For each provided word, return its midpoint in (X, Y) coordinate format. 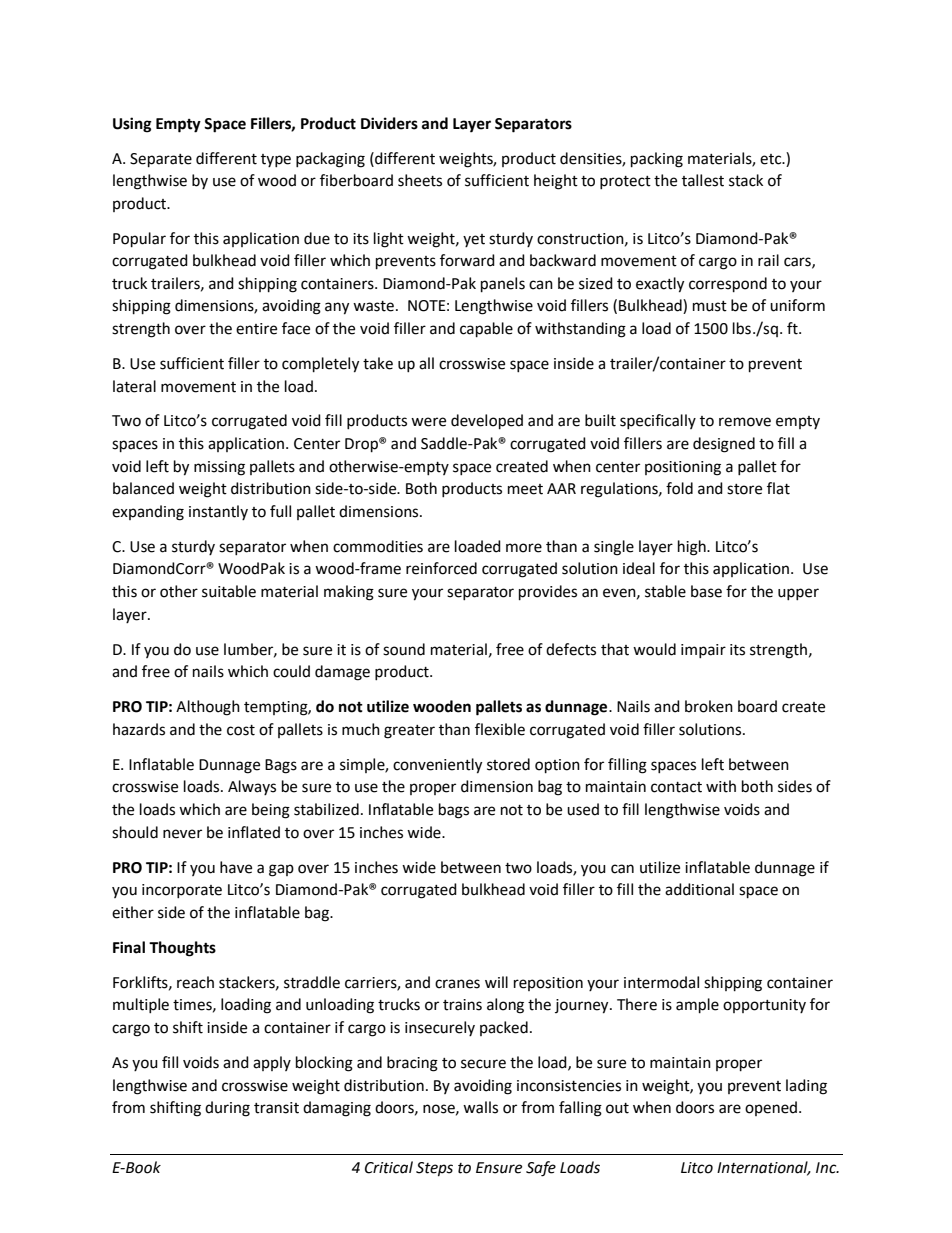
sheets (420, 180)
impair (703, 651)
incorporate (182, 891)
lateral (134, 386)
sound (404, 649)
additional (699, 889)
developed (487, 422)
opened (772, 1108)
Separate (161, 160)
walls (480, 1107)
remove (745, 422)
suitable (229, 591)
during (227, 1109)
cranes (457, 984)
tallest (703, 180)
